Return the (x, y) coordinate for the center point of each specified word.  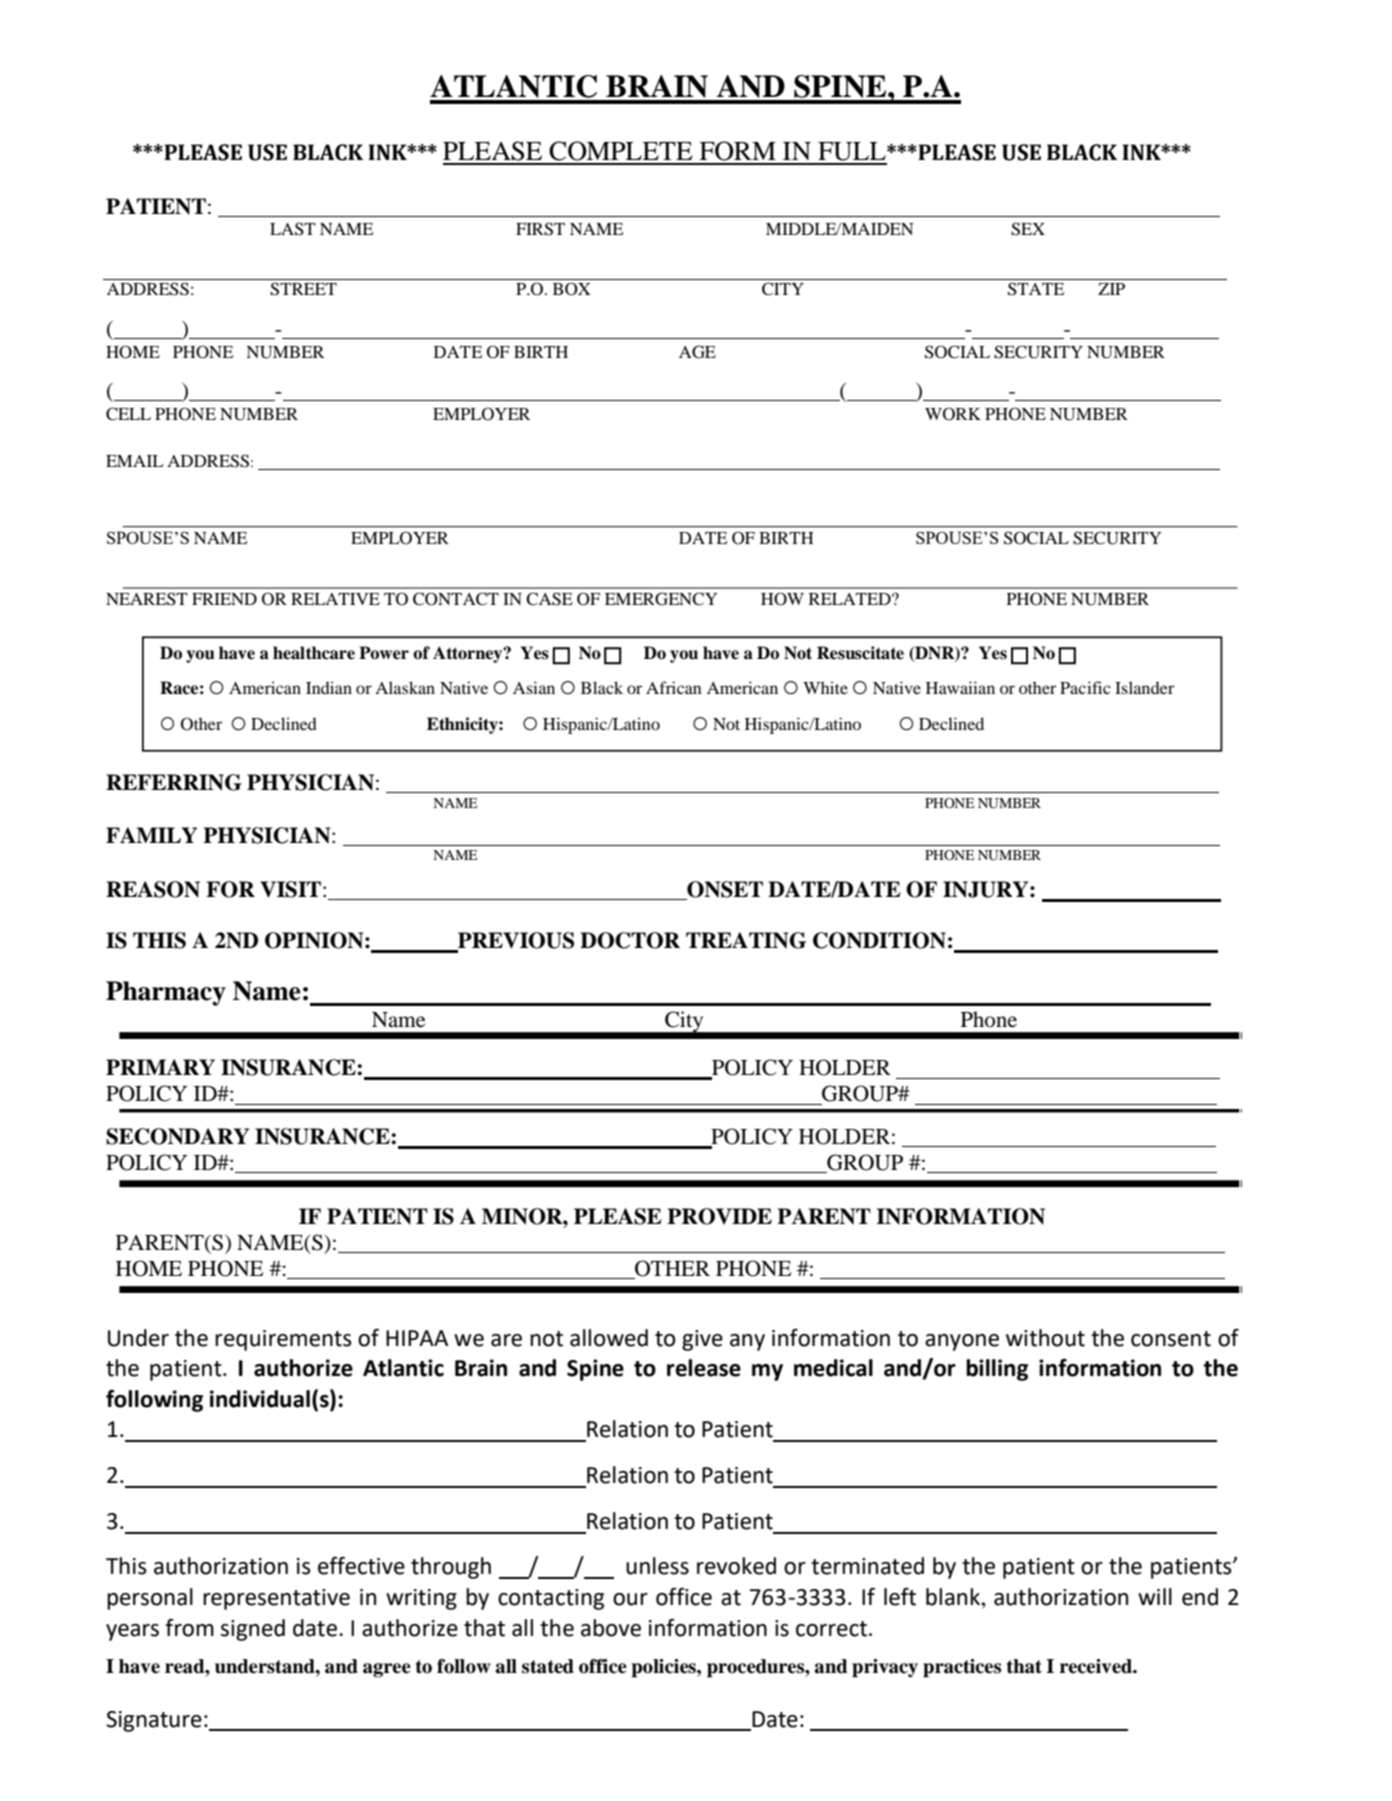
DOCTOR (630, 940)
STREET (303, 289)
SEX (1028, 229)
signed (253, 1630)
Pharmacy (166, 993)
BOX (572, 289)
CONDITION (879, 940)
